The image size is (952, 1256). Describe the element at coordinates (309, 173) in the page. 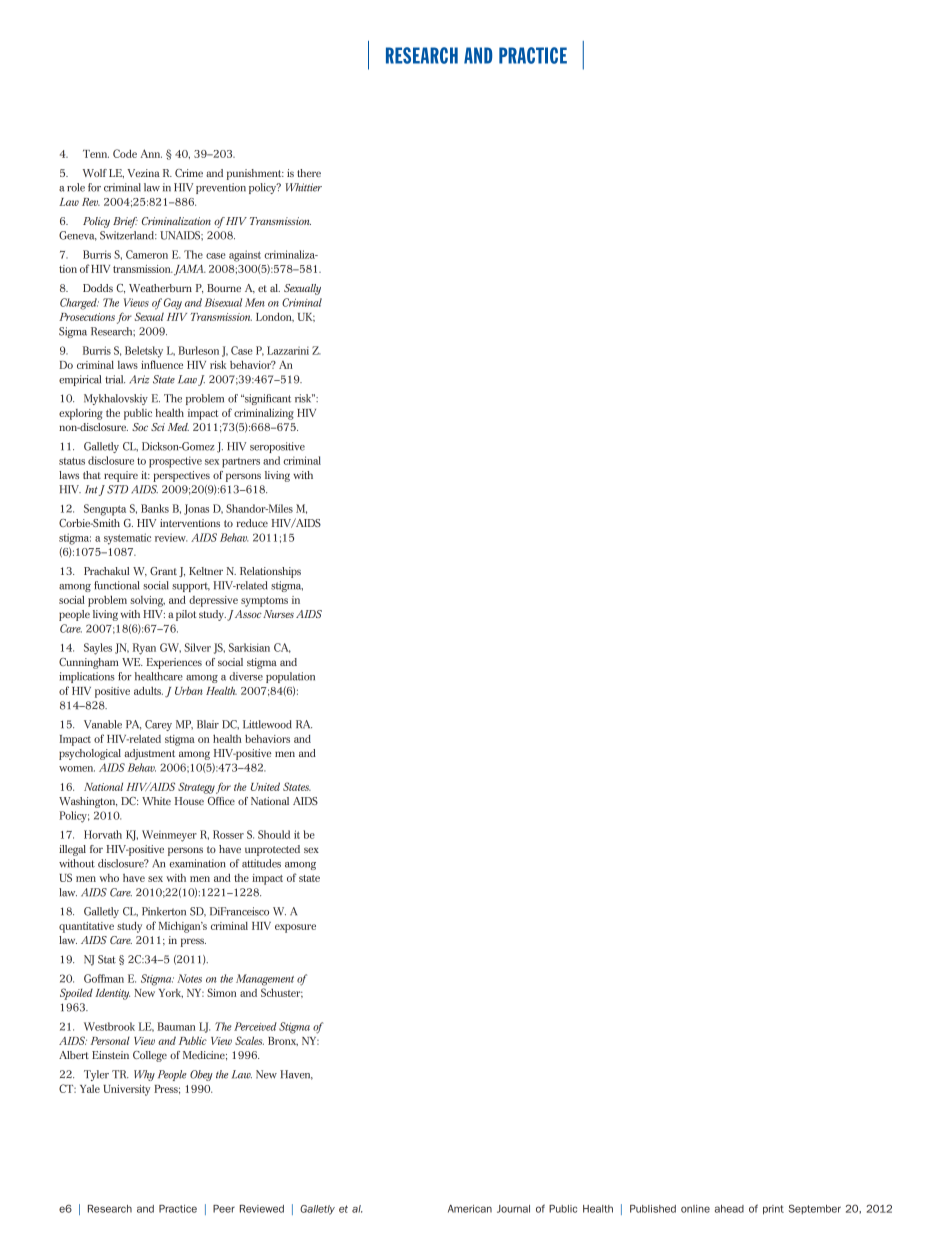

I see `there` at that location.
